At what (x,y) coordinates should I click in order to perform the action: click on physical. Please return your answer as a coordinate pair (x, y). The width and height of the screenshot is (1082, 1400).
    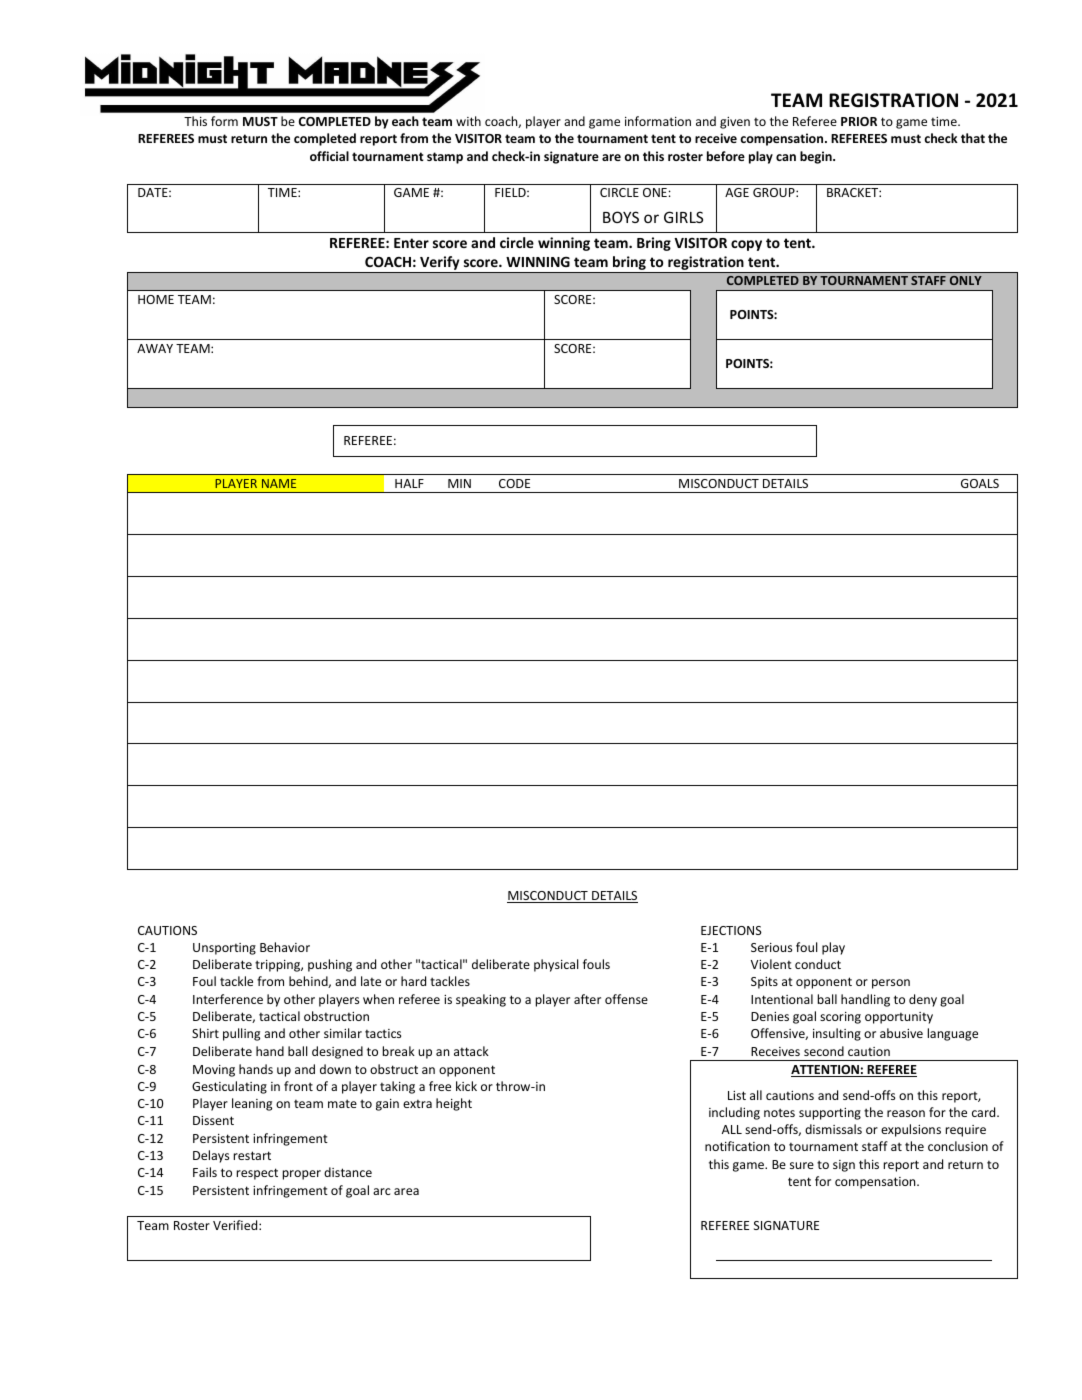
    Looking at the image, I should click on (556, 965).
